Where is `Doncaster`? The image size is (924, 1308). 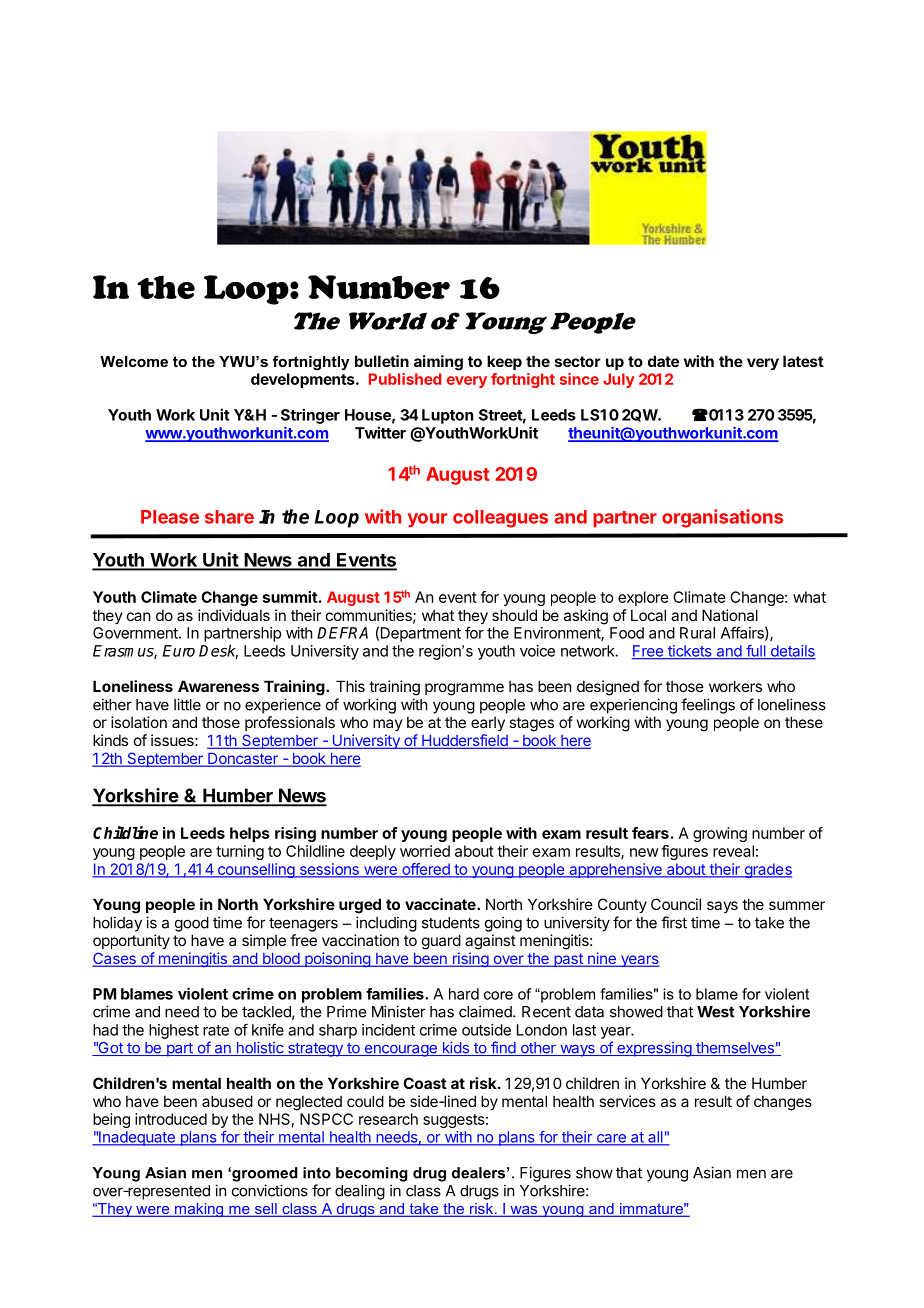 Doncaster is located at coordinates (243, 760).
